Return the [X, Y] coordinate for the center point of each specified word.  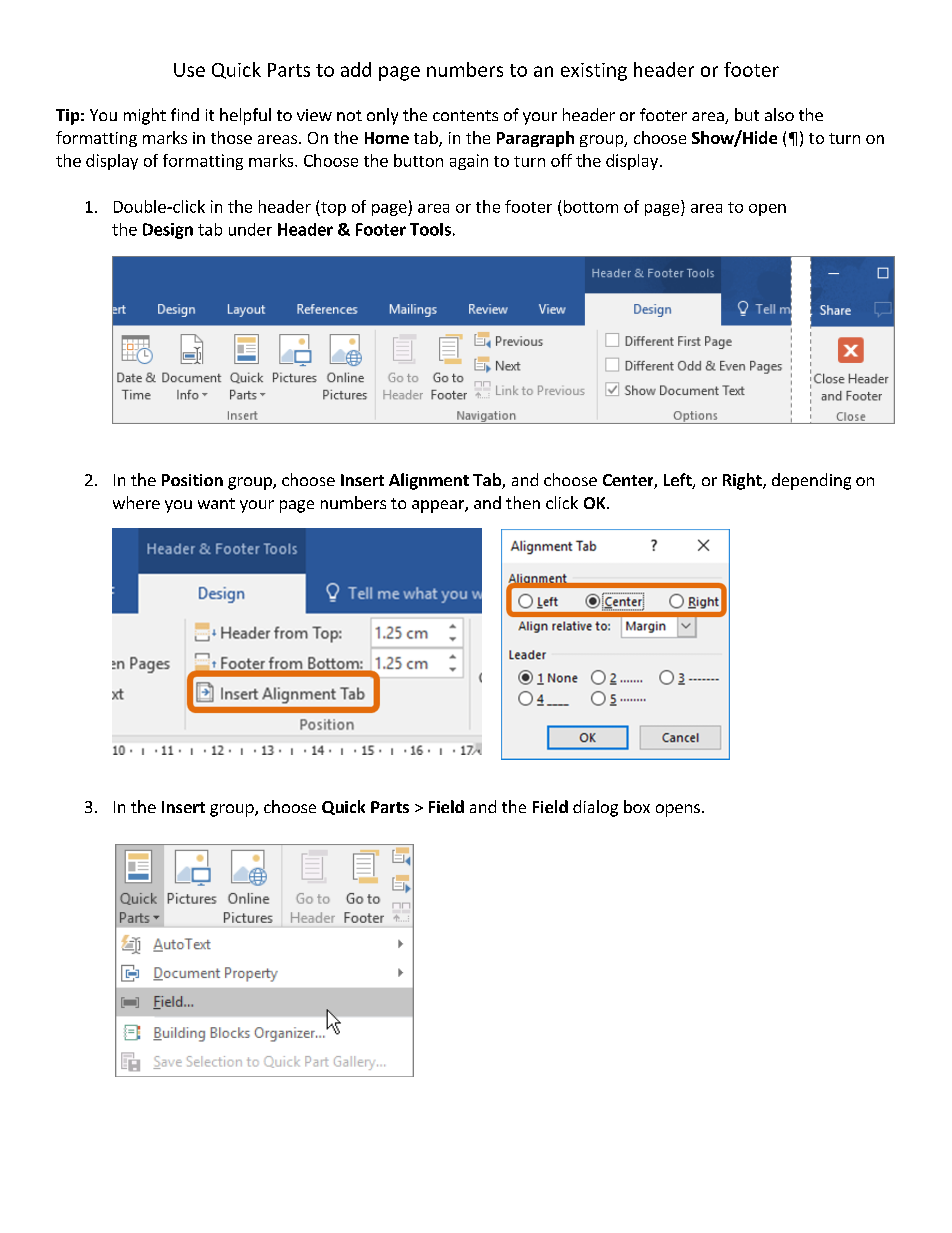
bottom [591, 206]
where [136, 502]
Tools [430, 229]
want [216, 503]
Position [192, 480]
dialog [595, 808]
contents [465, 115]
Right [743, 481]
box [637, 806]
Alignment [429, 481]
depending [811, 481]
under [250, 229]
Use [189, 70]
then [523, 502]
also [779, 114]
